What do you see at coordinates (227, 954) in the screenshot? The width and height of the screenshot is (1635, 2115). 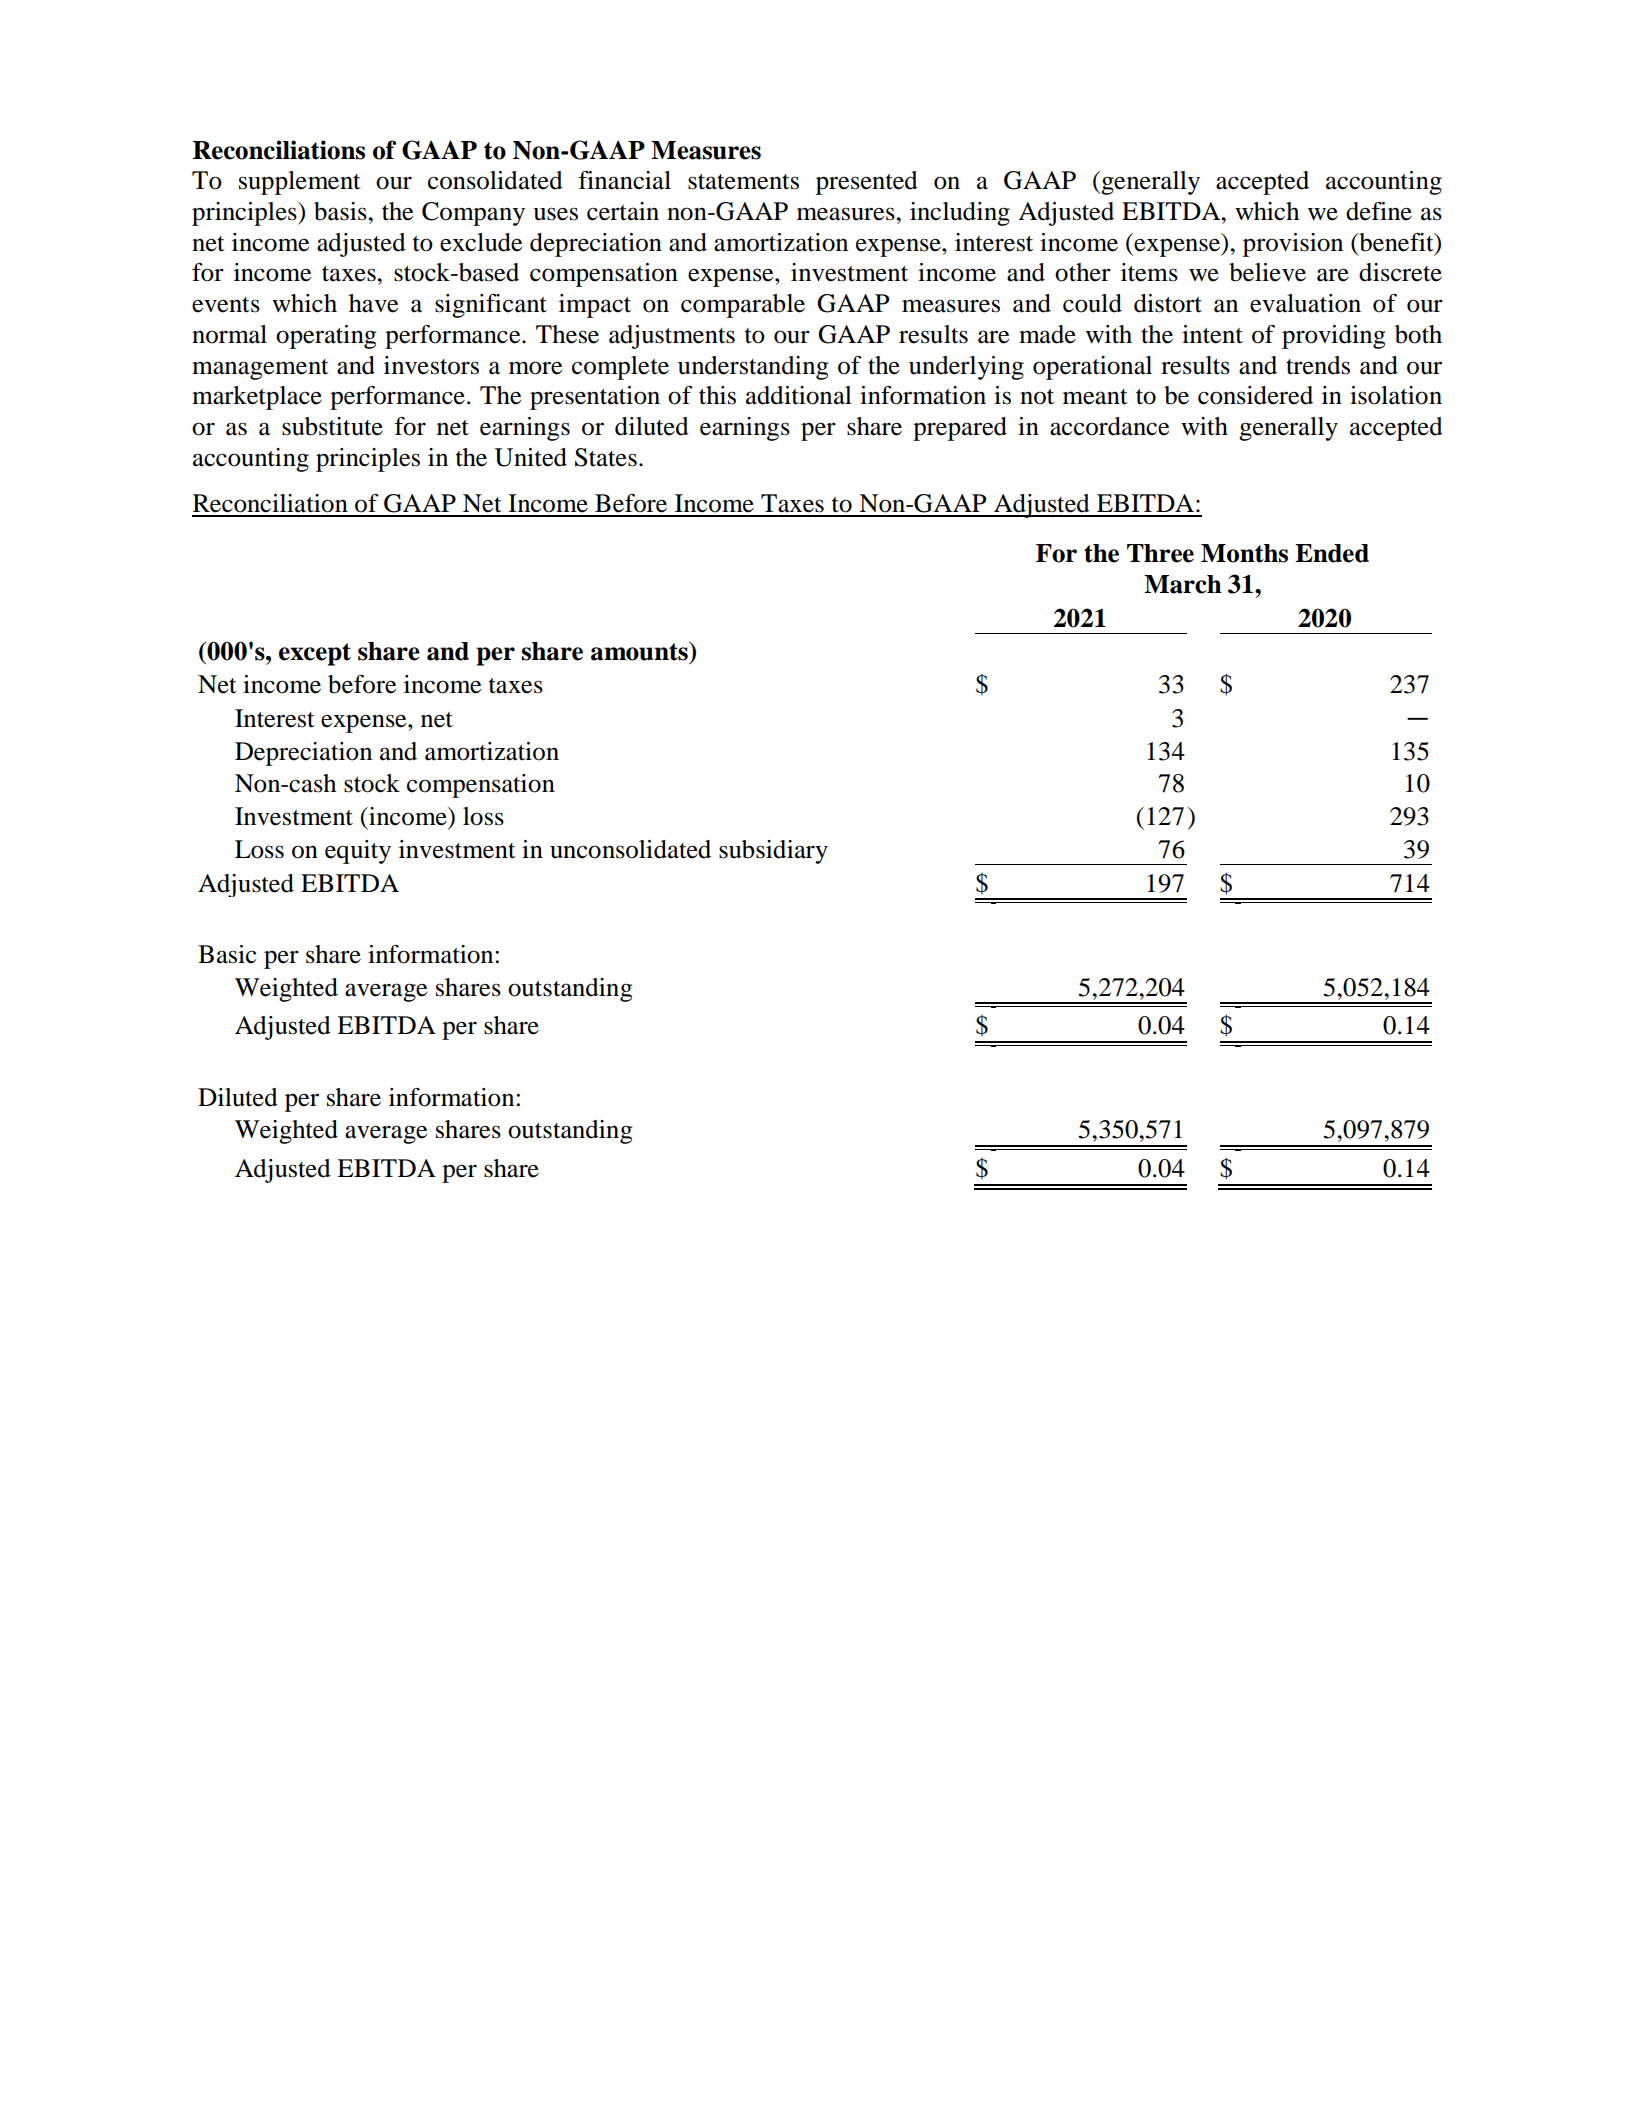 I see `Basic` at bounding box center [227, 954].
